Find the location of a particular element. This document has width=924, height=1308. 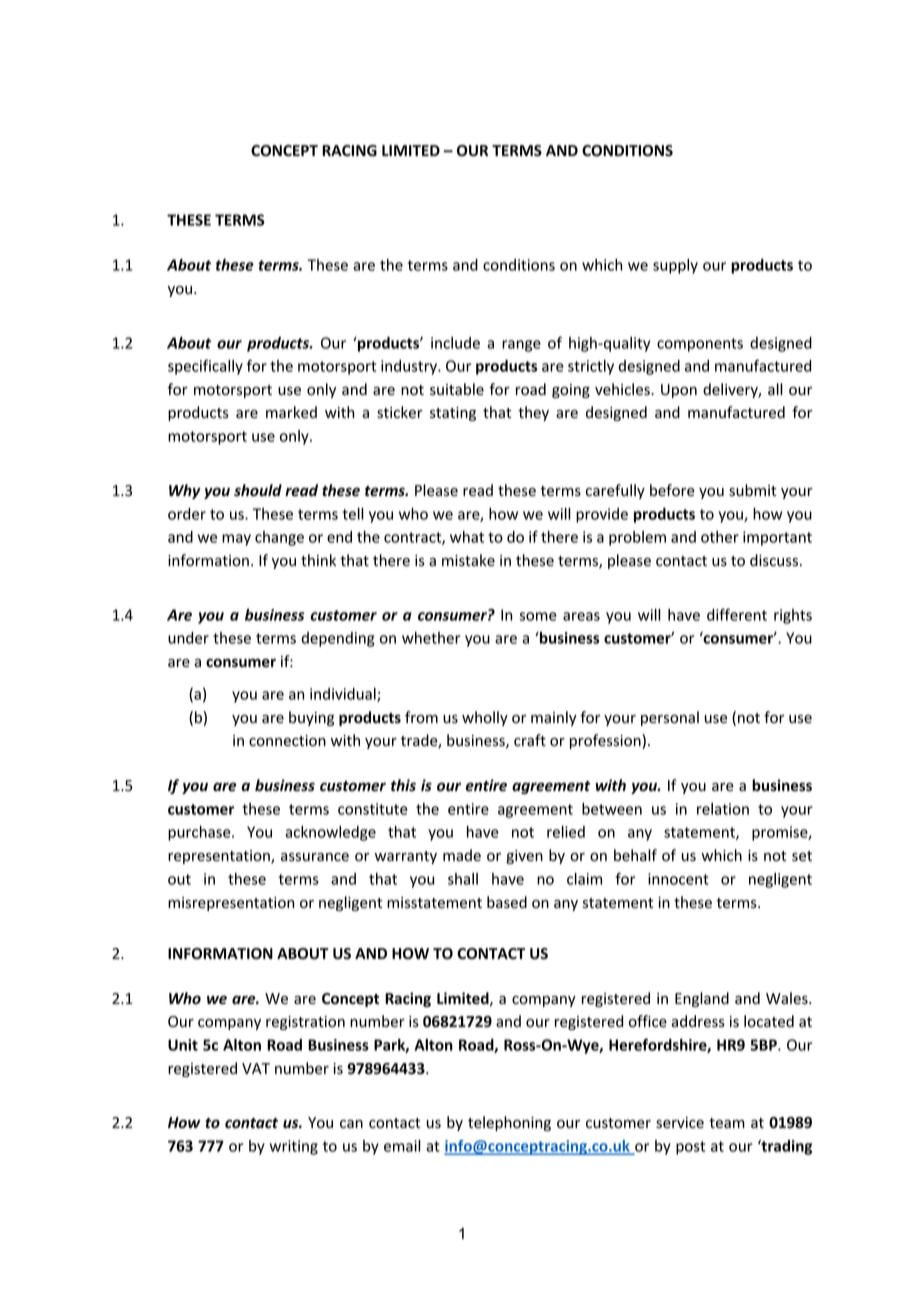

include is located at coordinates (455, 343).
